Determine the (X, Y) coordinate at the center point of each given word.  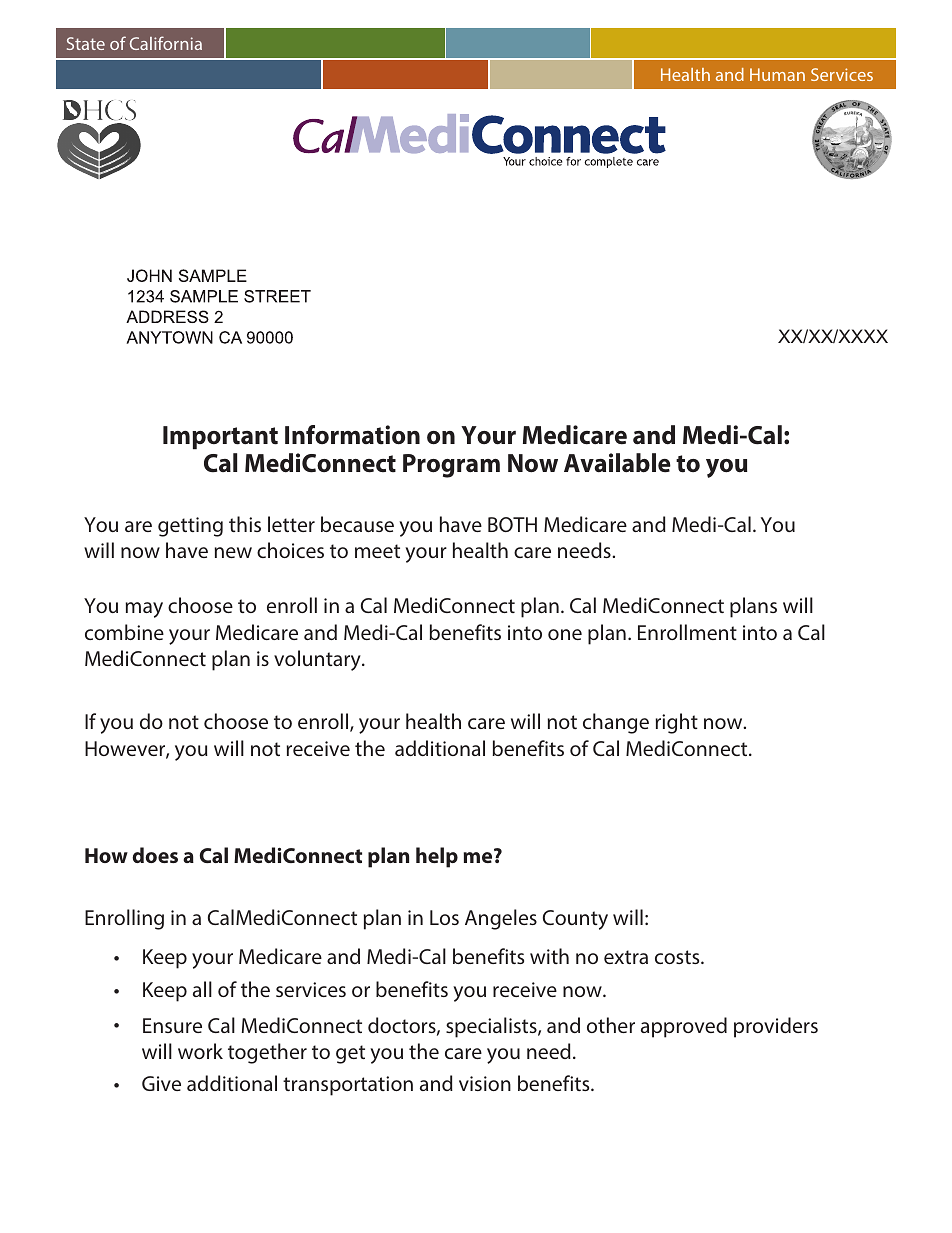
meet (377, 551)
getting (190, 527)
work (200, 1051)
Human (777, 74)
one (565, 634)
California (166, 43)
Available (617, 463)
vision (485, 1083)
